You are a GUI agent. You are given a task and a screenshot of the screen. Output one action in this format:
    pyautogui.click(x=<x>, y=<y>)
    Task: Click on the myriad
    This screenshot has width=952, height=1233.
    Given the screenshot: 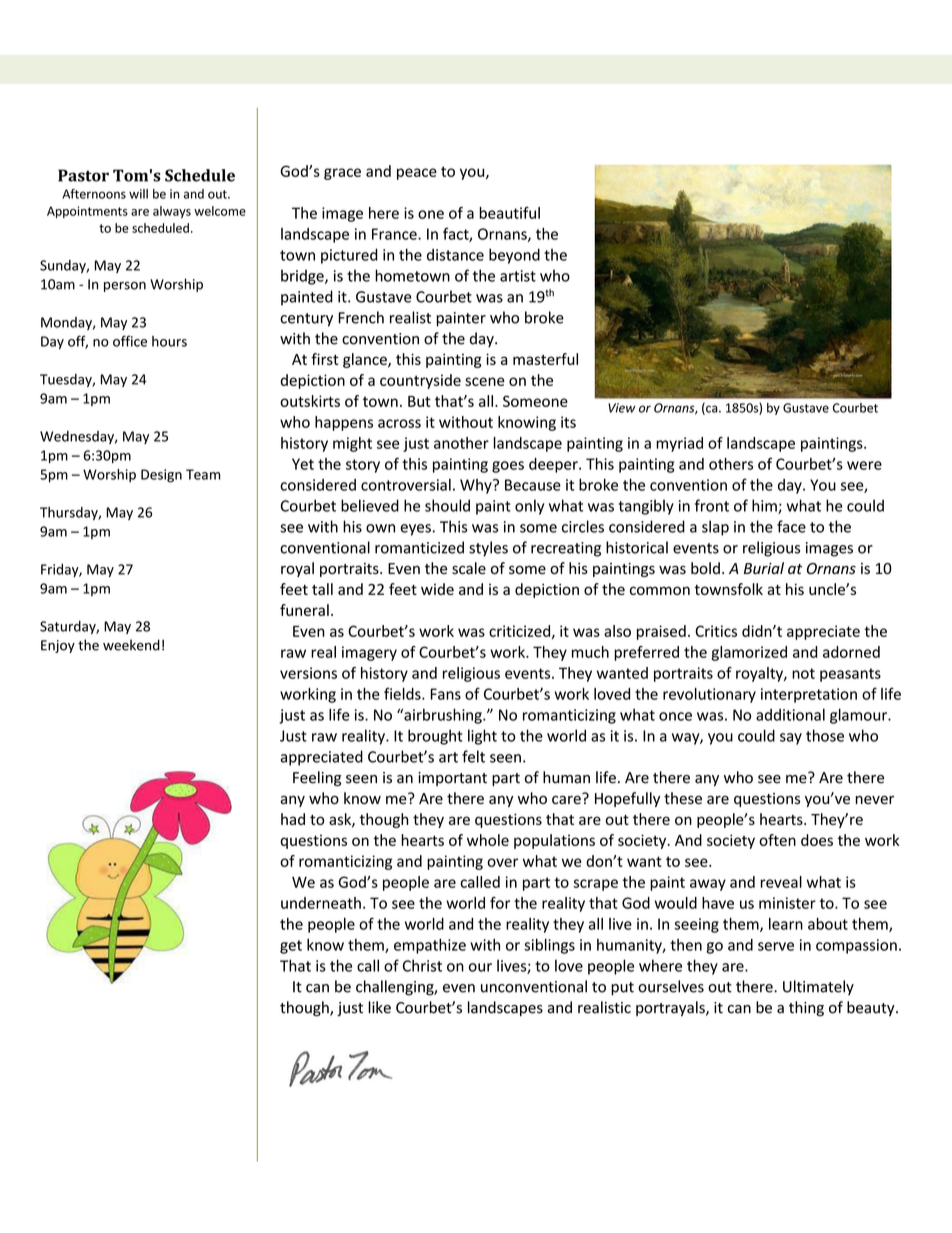 What is the action you would take?
    pyautogui.click(x=679, y=444)
